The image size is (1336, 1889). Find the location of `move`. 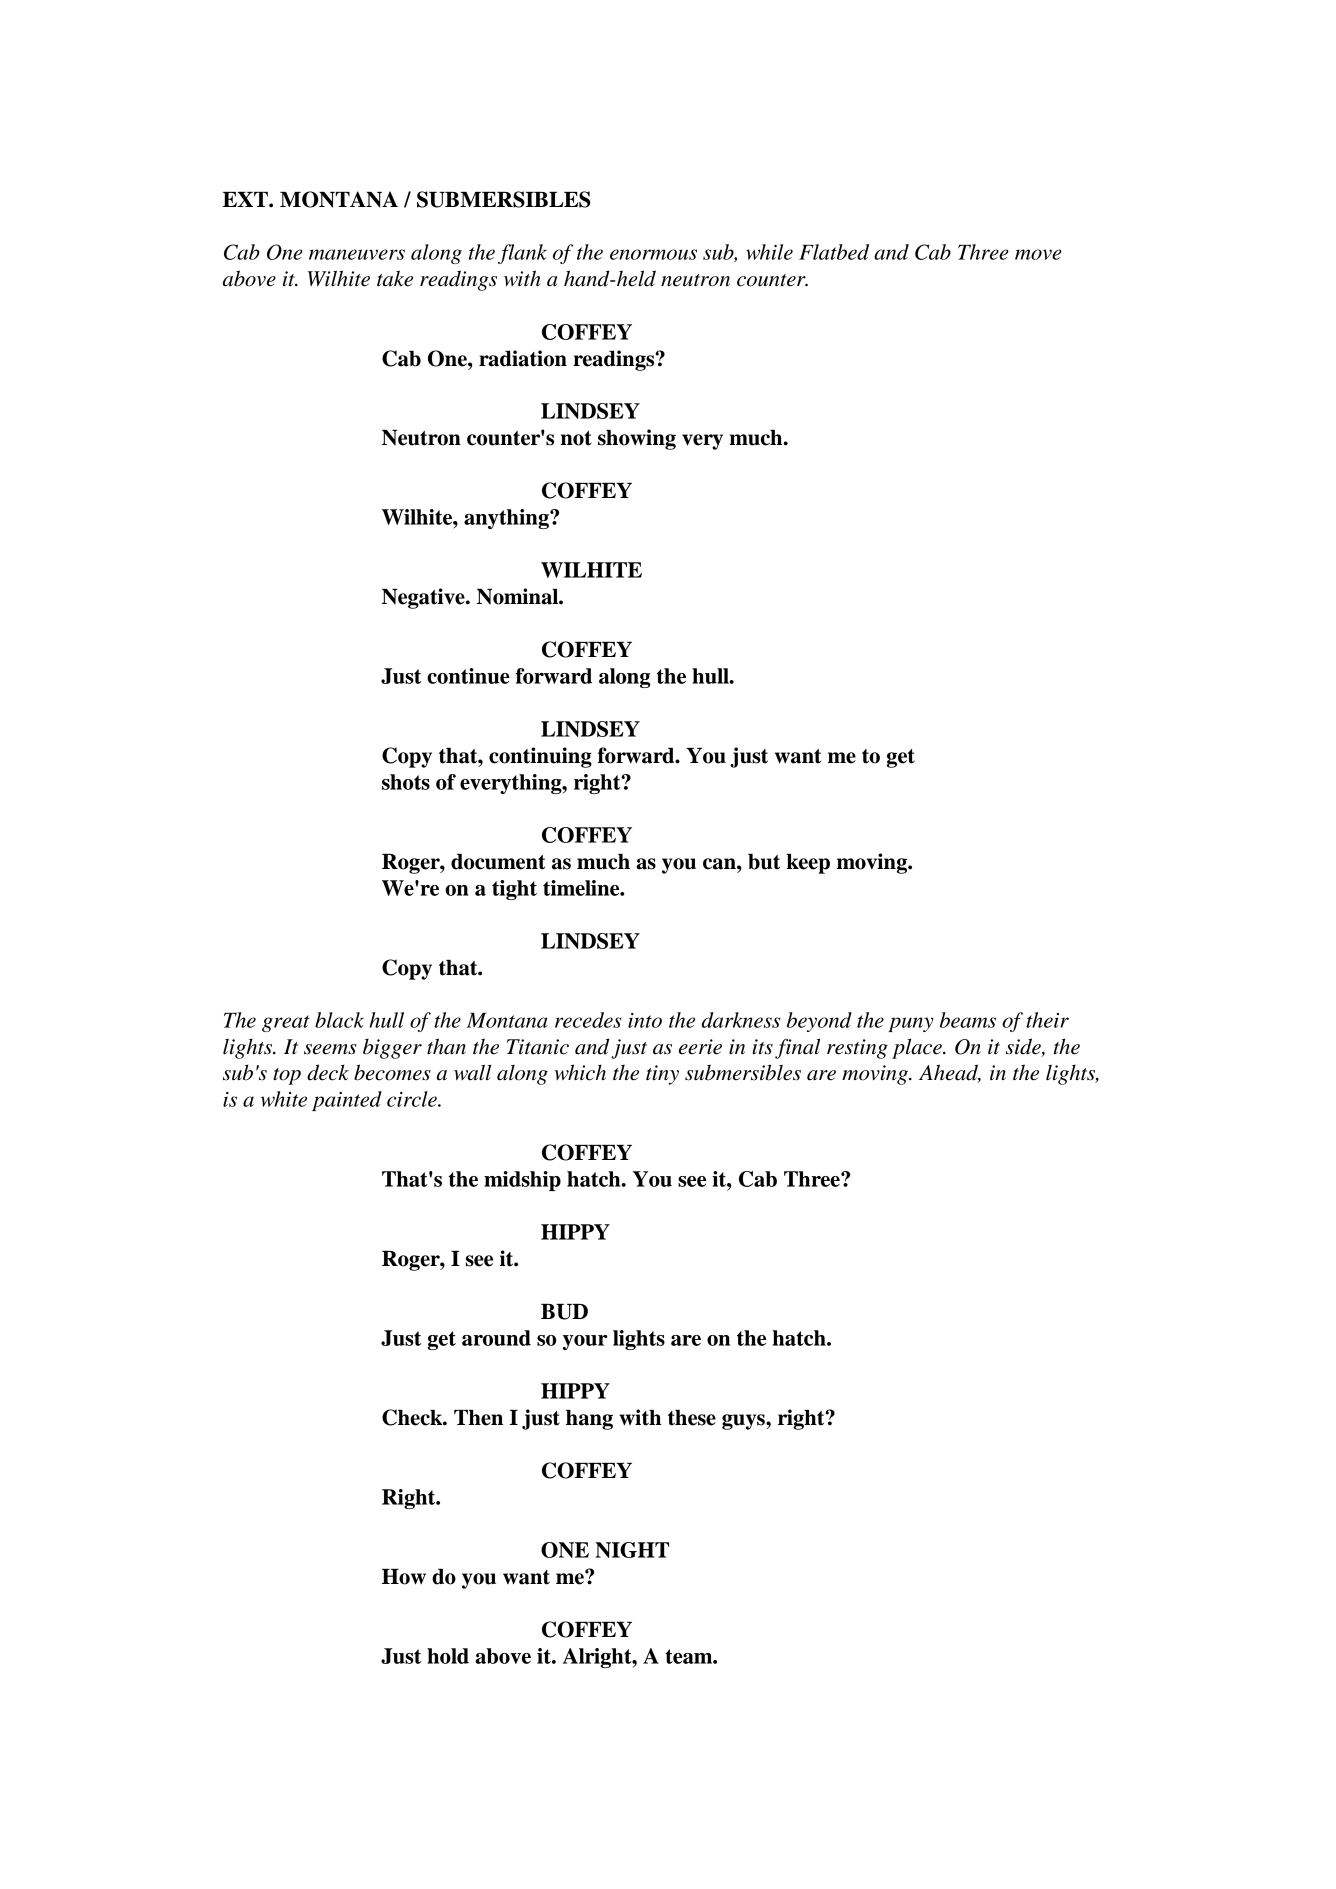

move is located at coordinates (1038, 254).
